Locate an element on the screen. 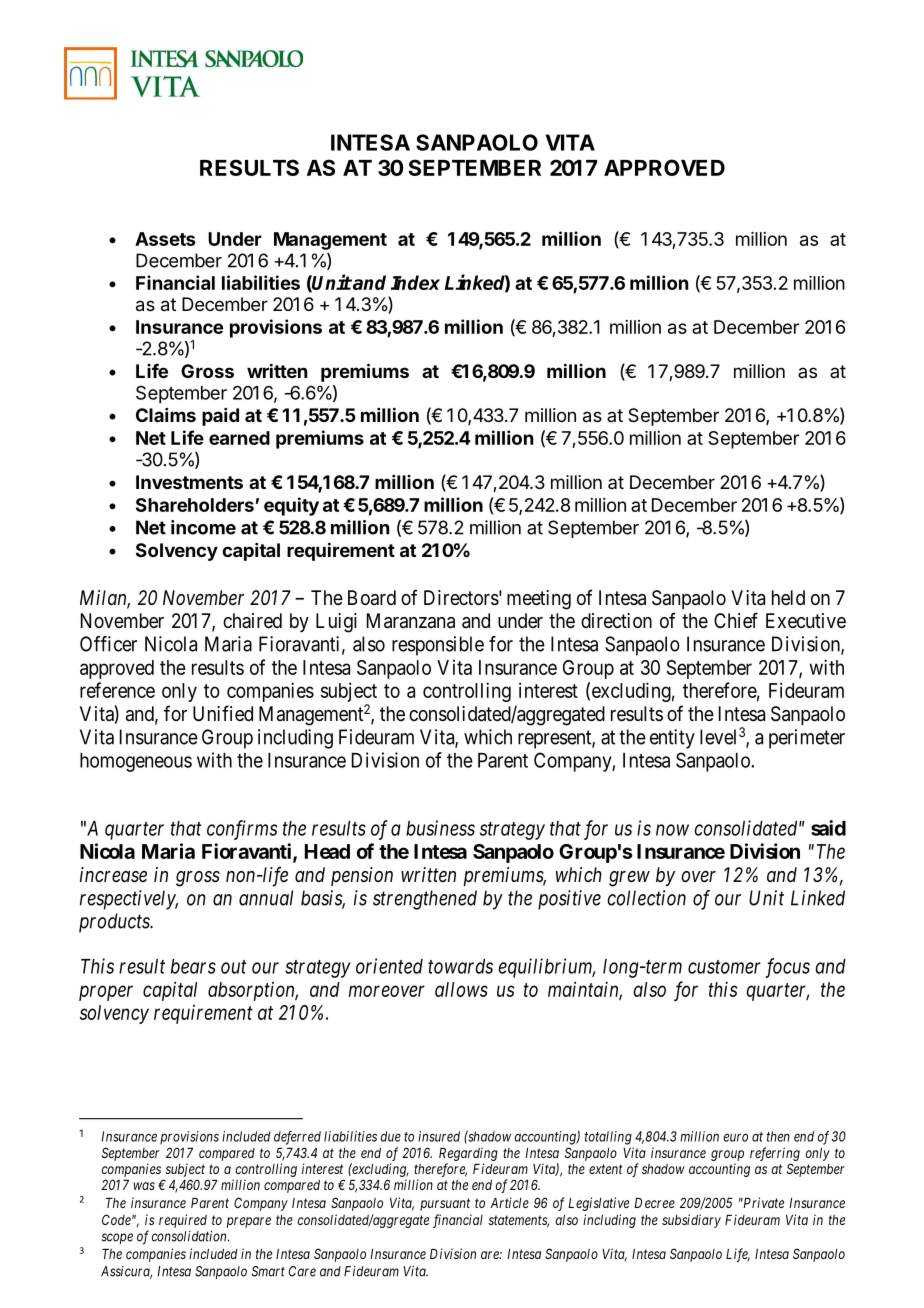  Index is located at coordinates (415, 282).
